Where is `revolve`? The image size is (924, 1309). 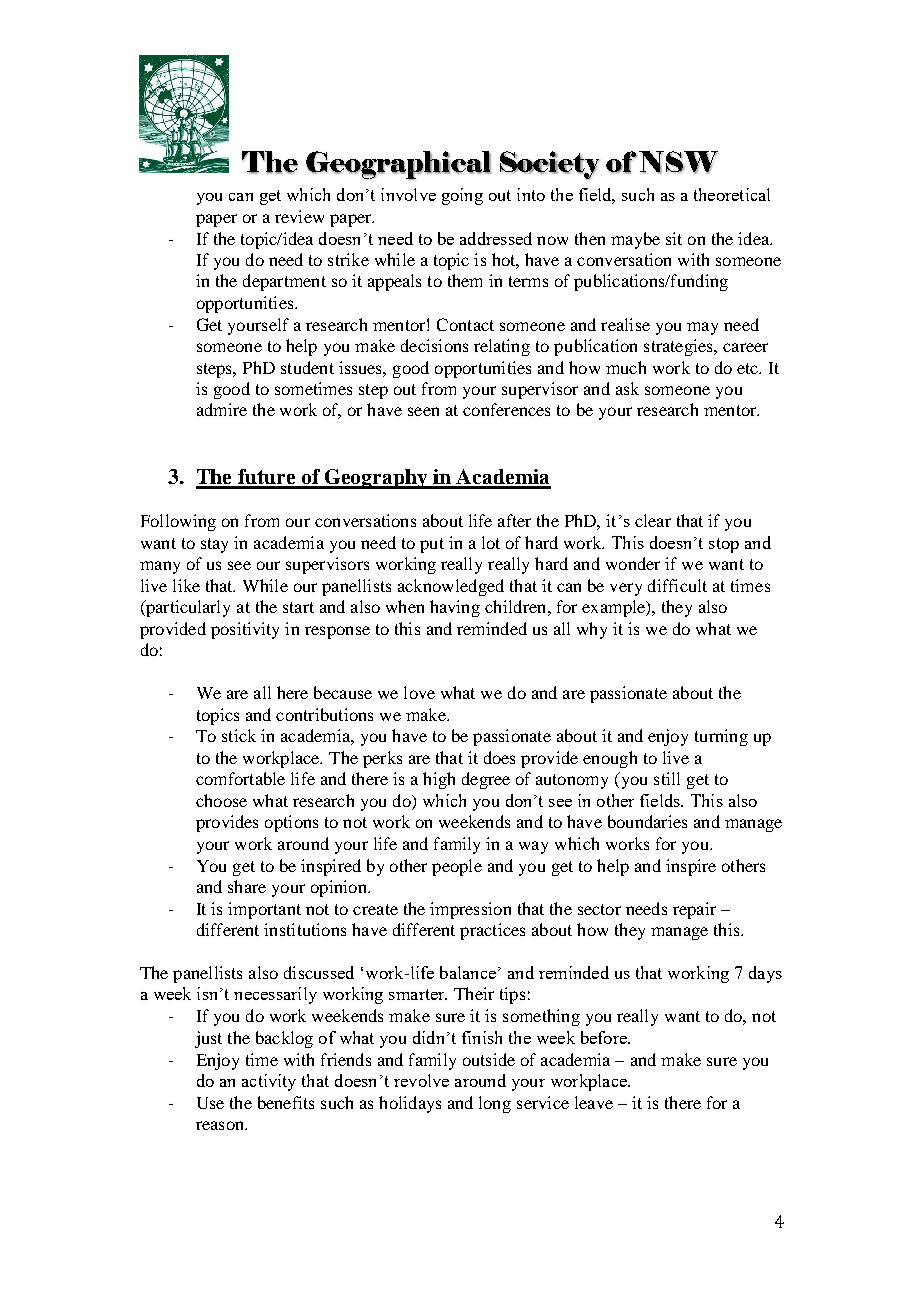 revolve is located at coordinates (421, 1080).
